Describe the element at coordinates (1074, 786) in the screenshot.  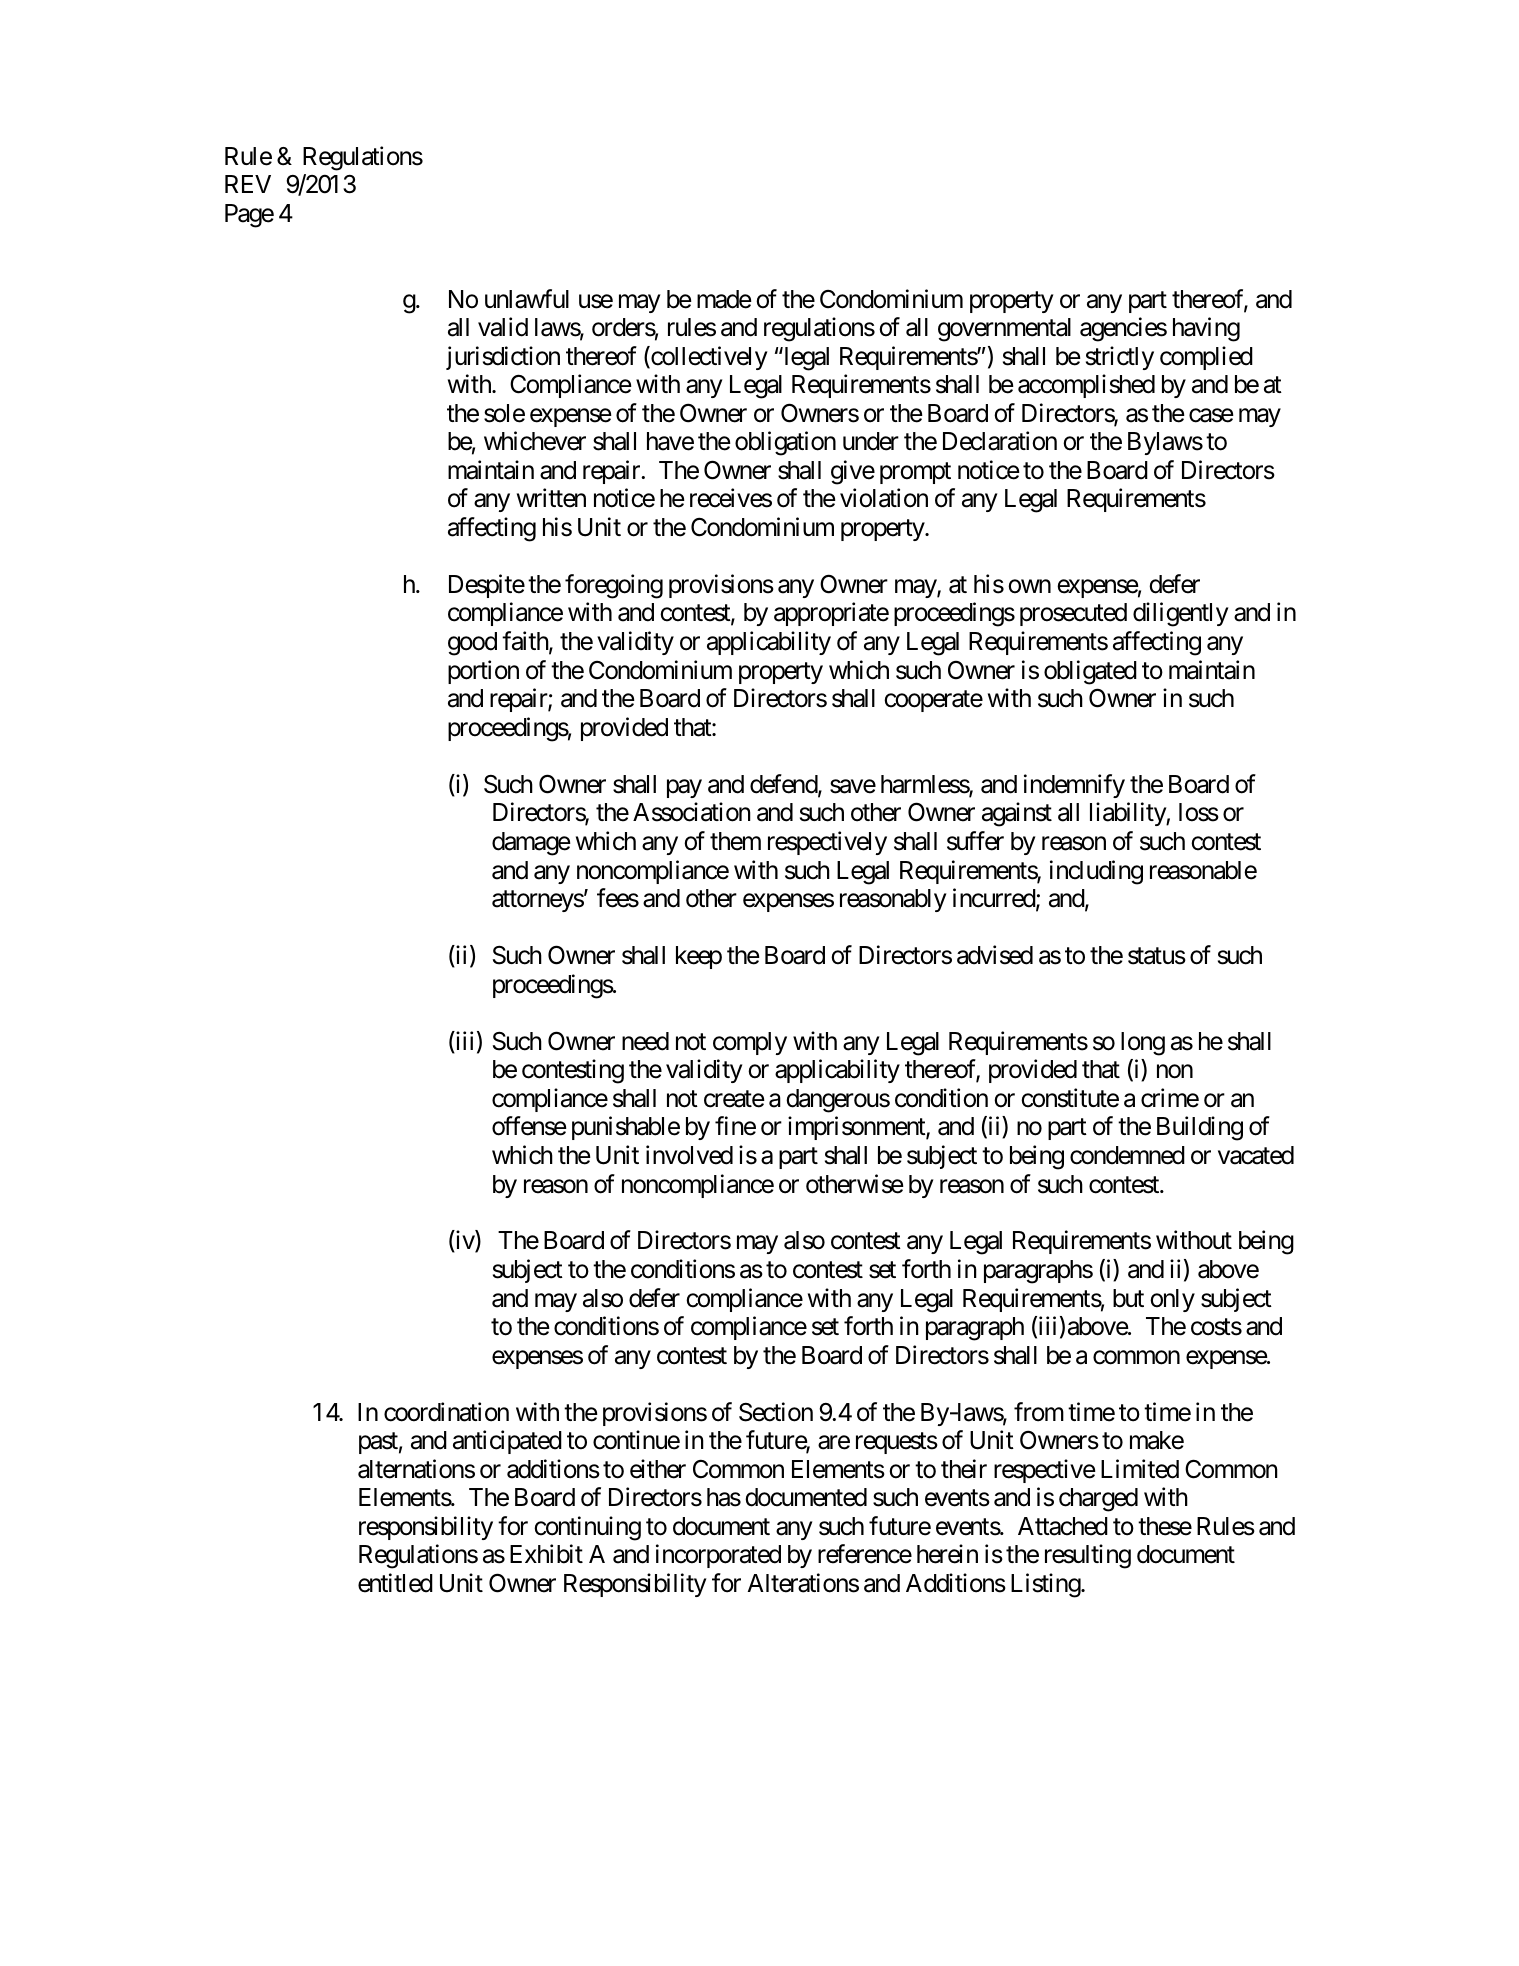
I see `indemnify` at that location.
